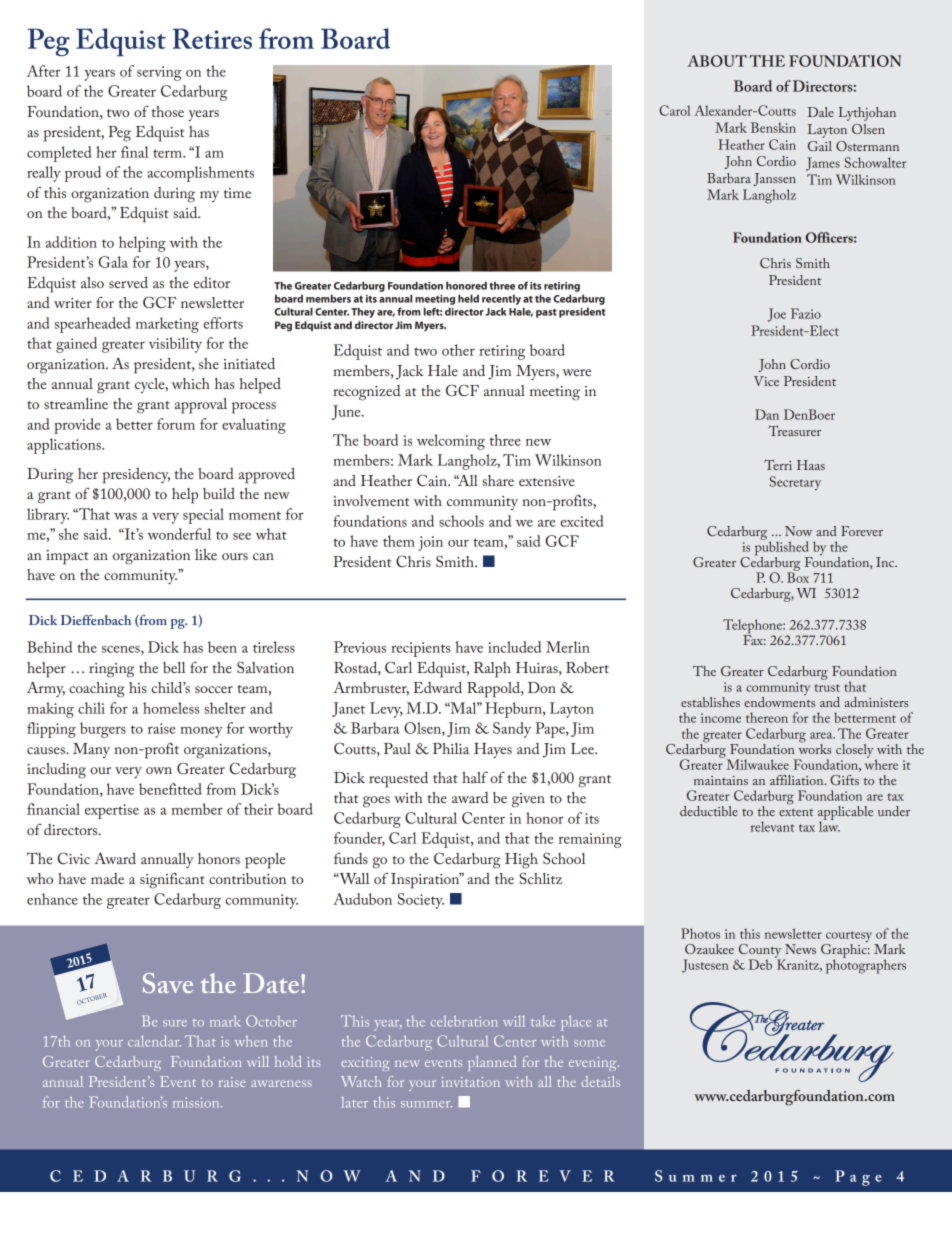  What do you see at coordinates (159, 73) in the document?
I see `serving` at bounding box center [159, 73].
